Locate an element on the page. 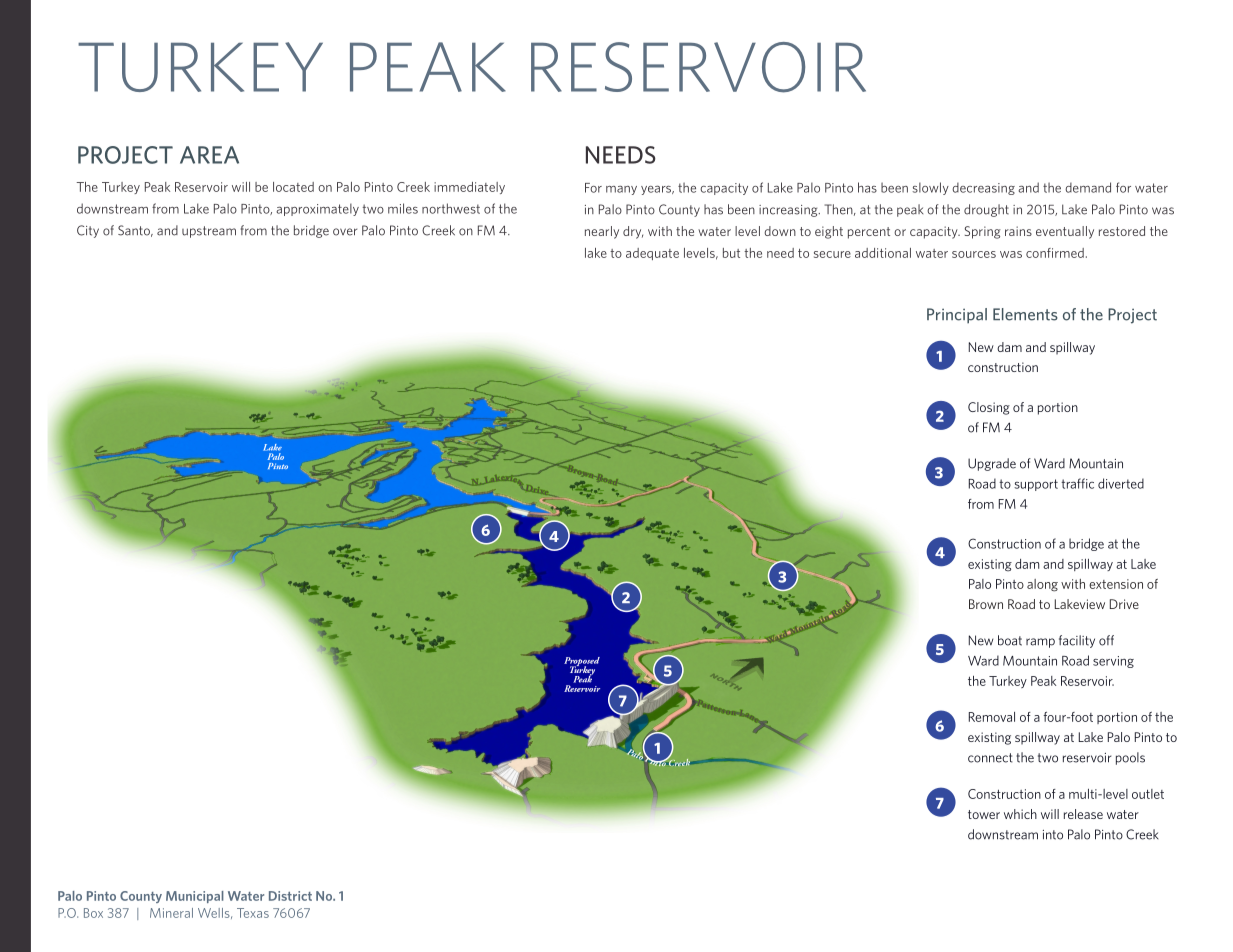 The height and width of the page is (952, 1233). upstream is located at coordinates (209, 232).
